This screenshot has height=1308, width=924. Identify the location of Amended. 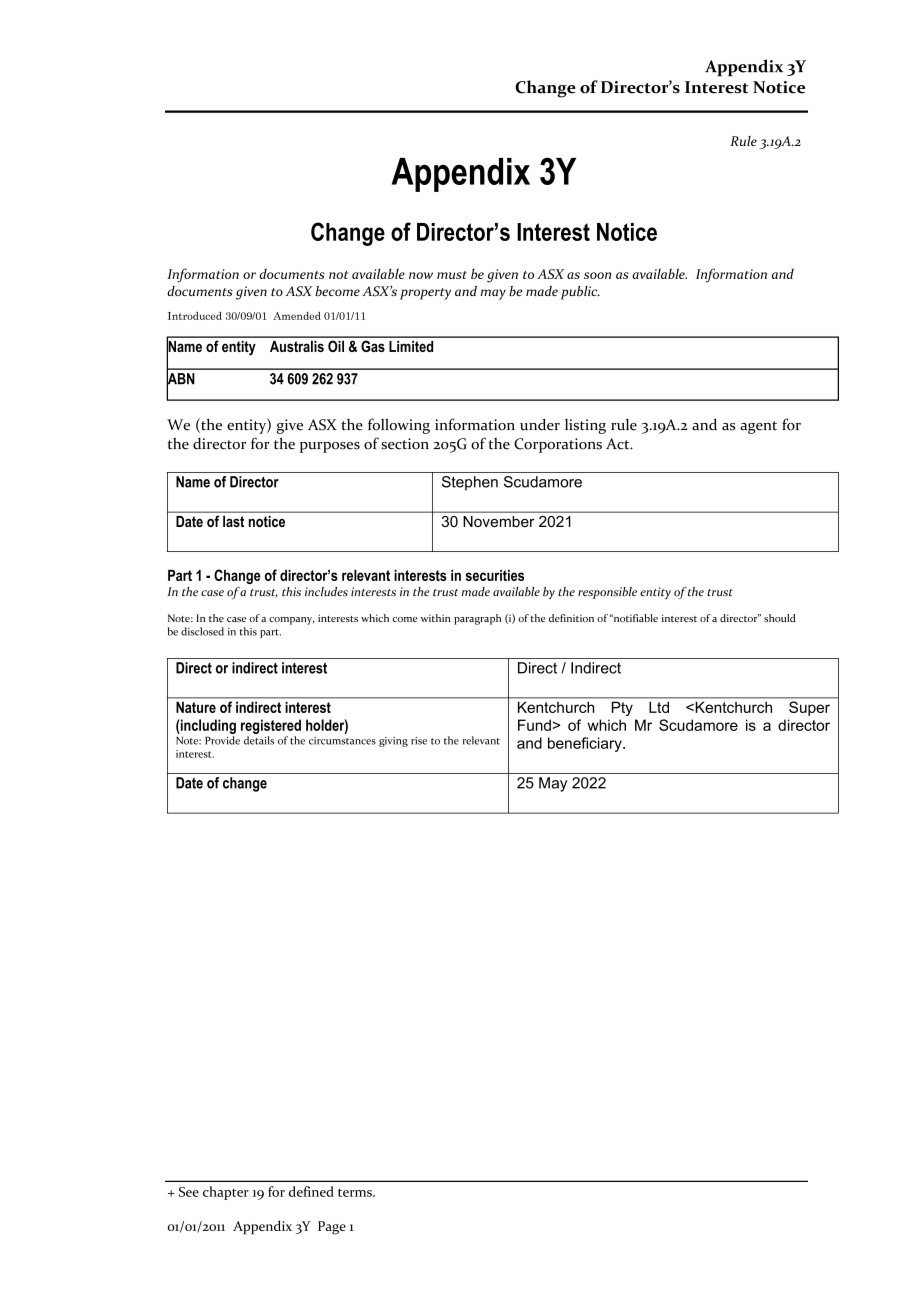
(297, 316).
